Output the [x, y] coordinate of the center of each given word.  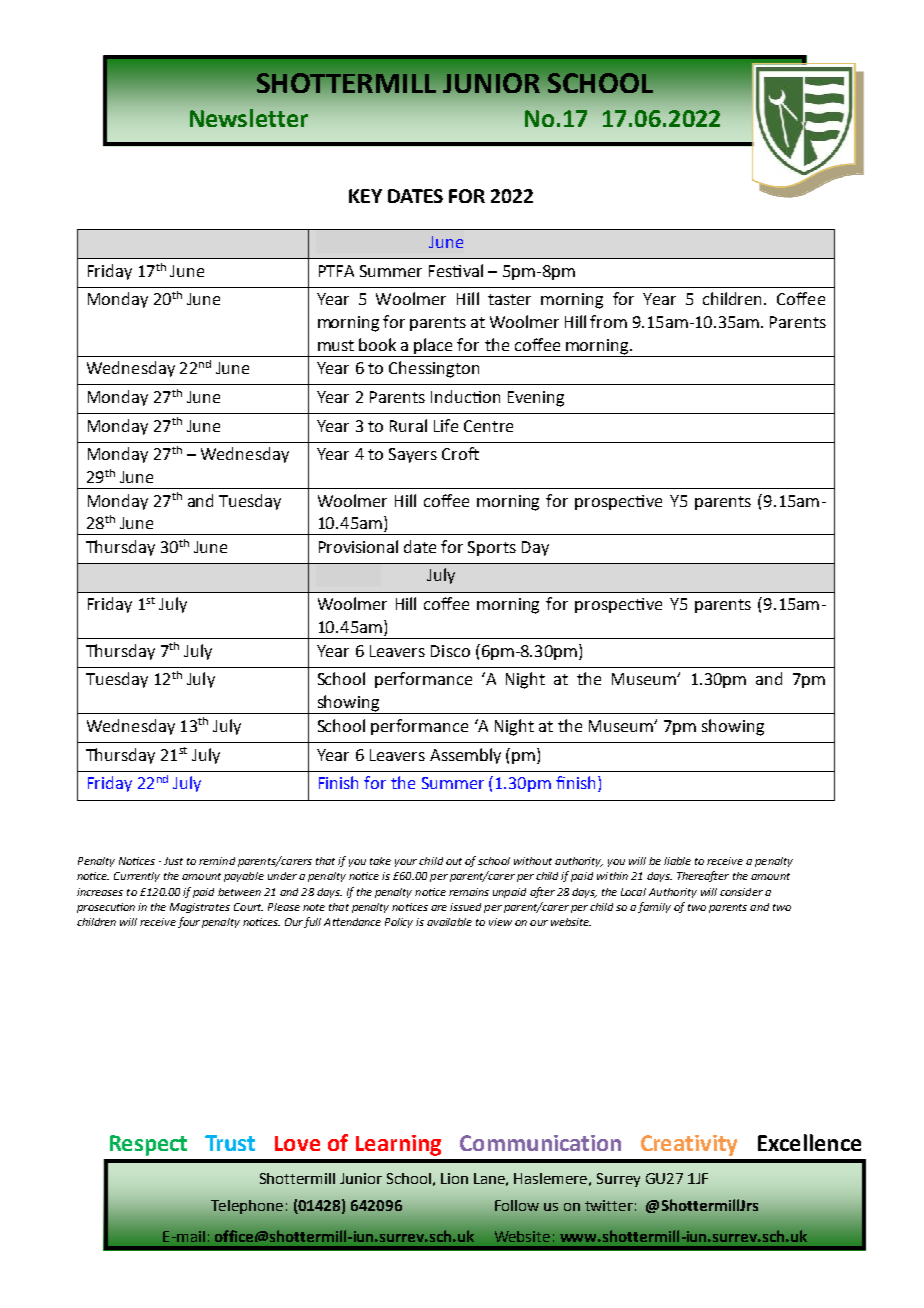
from [608, 321]
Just [173, 861]
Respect [148, 1145]
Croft [460, 453]
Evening [536, 399]
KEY [365, 196]
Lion [454, 1178]
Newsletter [249, 118]
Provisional [358, 546]
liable [677, 861]
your [406, 863]
